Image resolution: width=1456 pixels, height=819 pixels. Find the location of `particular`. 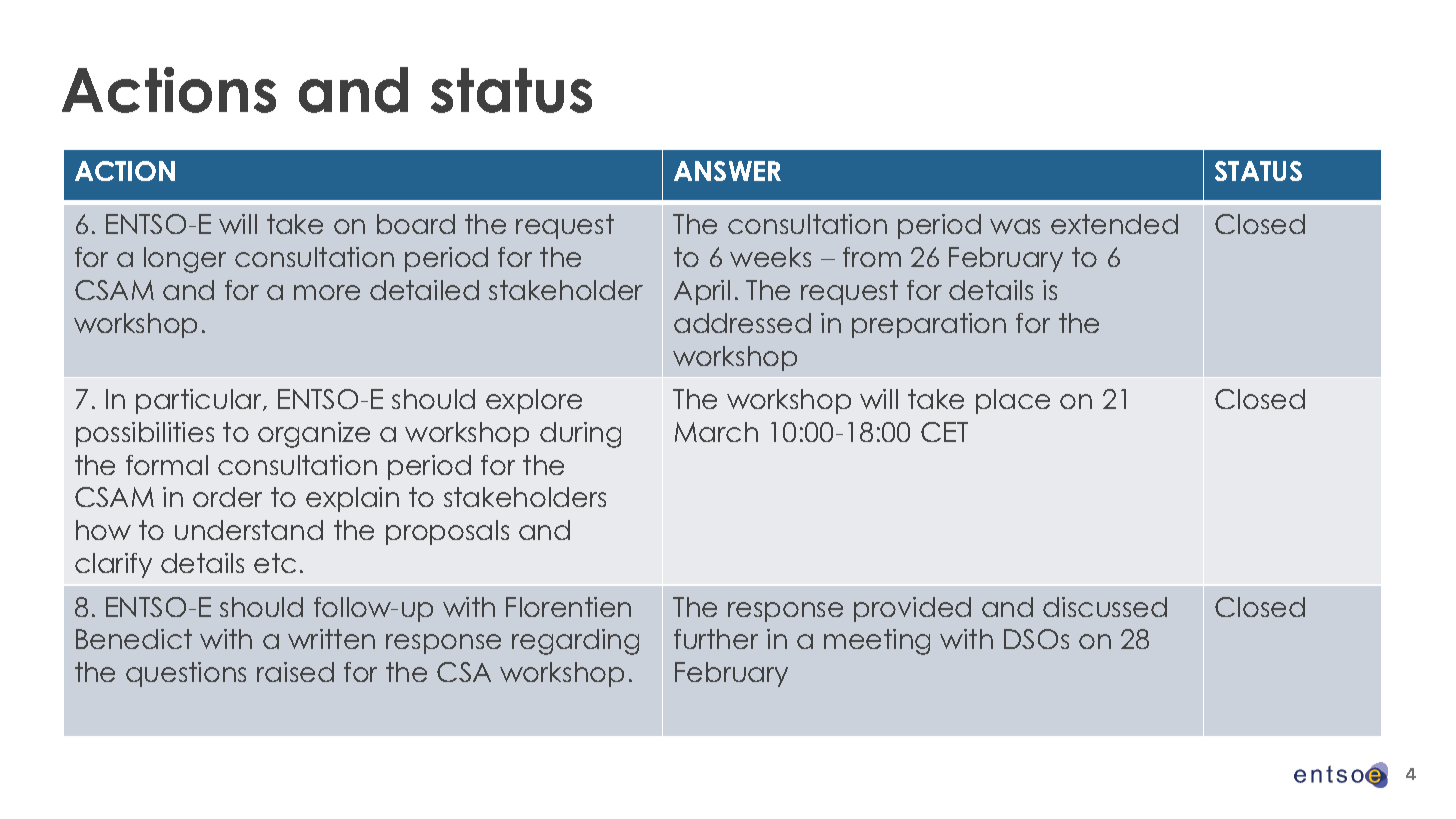

particular is located at coordinates (200, 401).
